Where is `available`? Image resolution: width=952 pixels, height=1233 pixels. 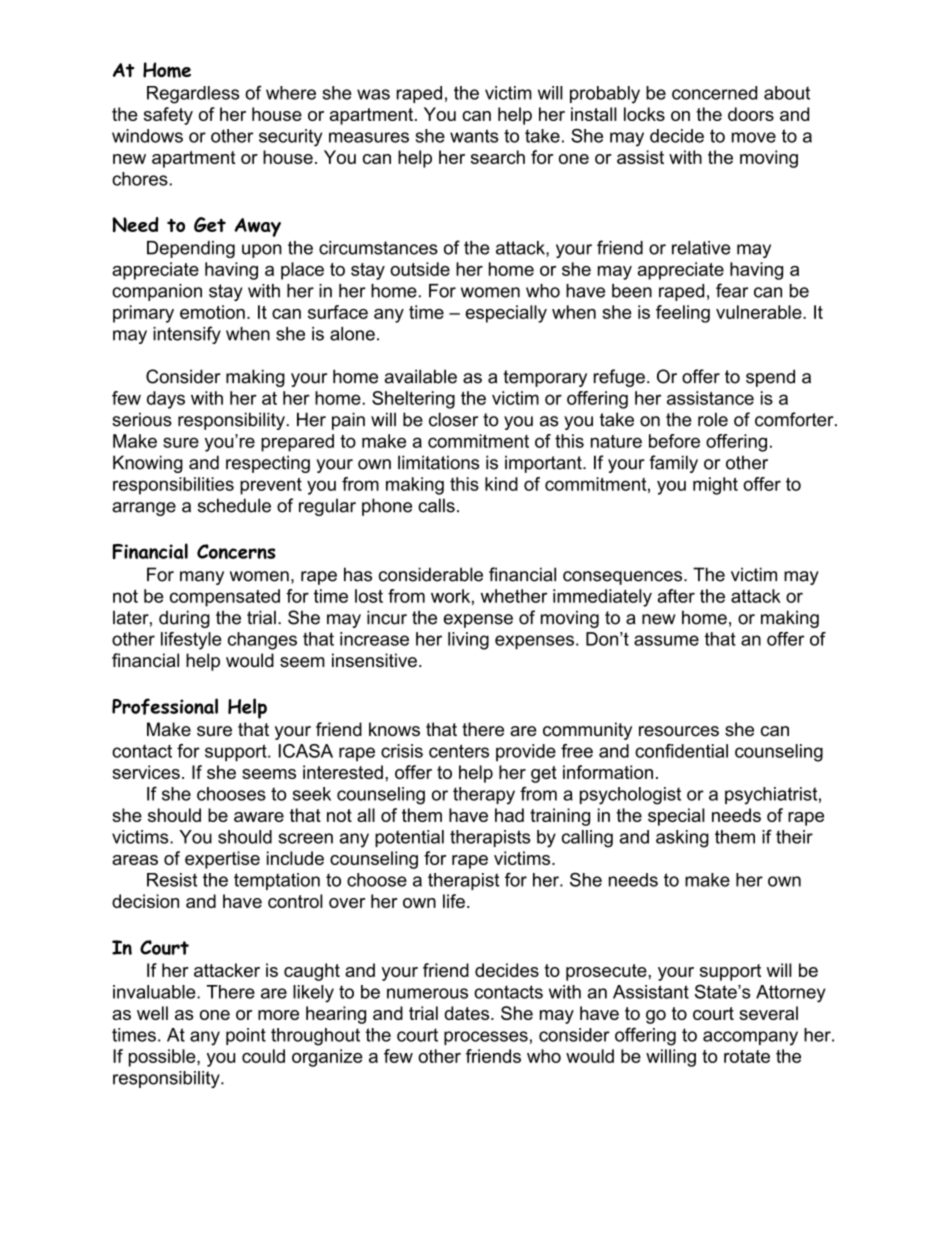
available is located at coordinates (421, 376).
